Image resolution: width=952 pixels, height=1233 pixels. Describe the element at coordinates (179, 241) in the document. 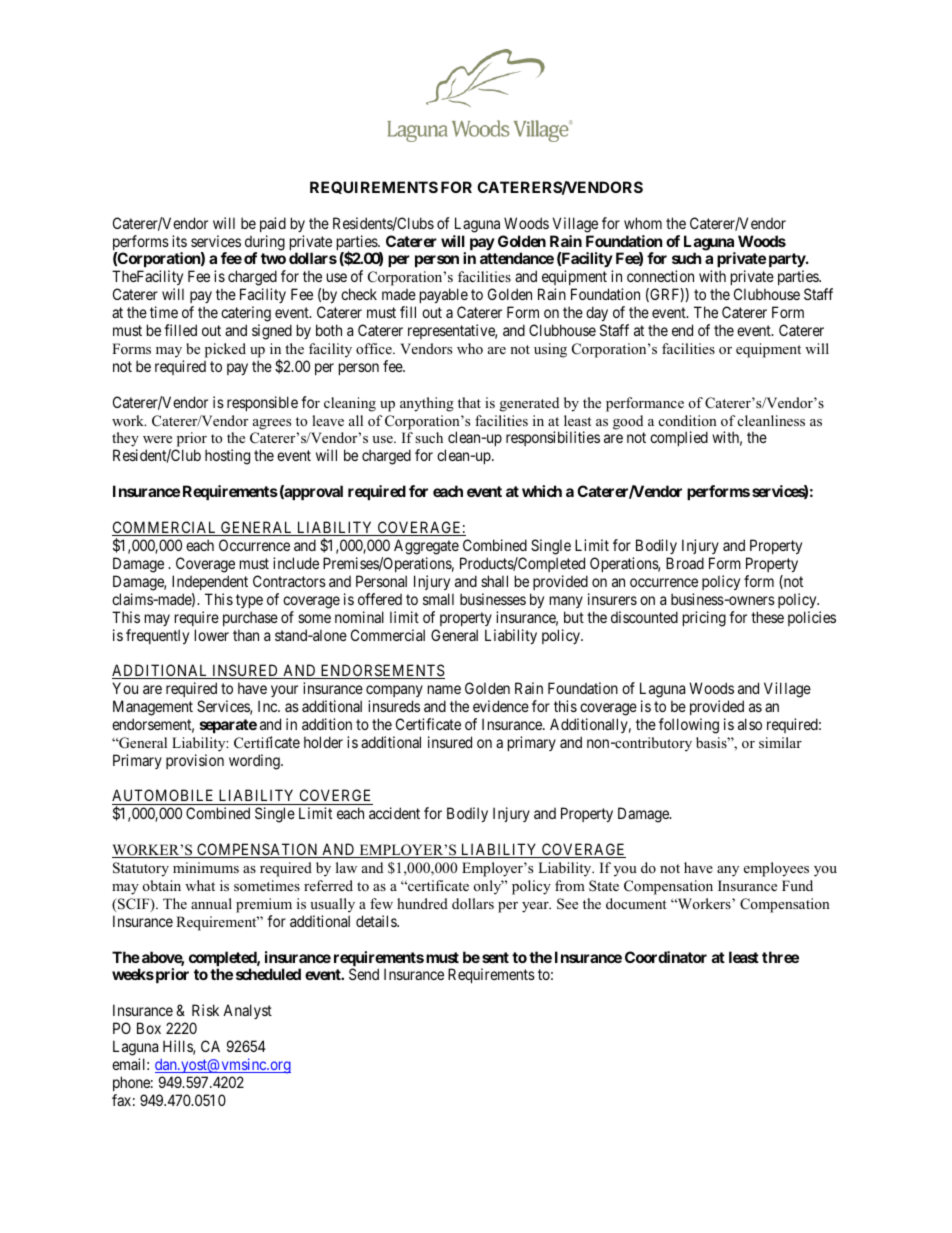

I see `its` at that location.
